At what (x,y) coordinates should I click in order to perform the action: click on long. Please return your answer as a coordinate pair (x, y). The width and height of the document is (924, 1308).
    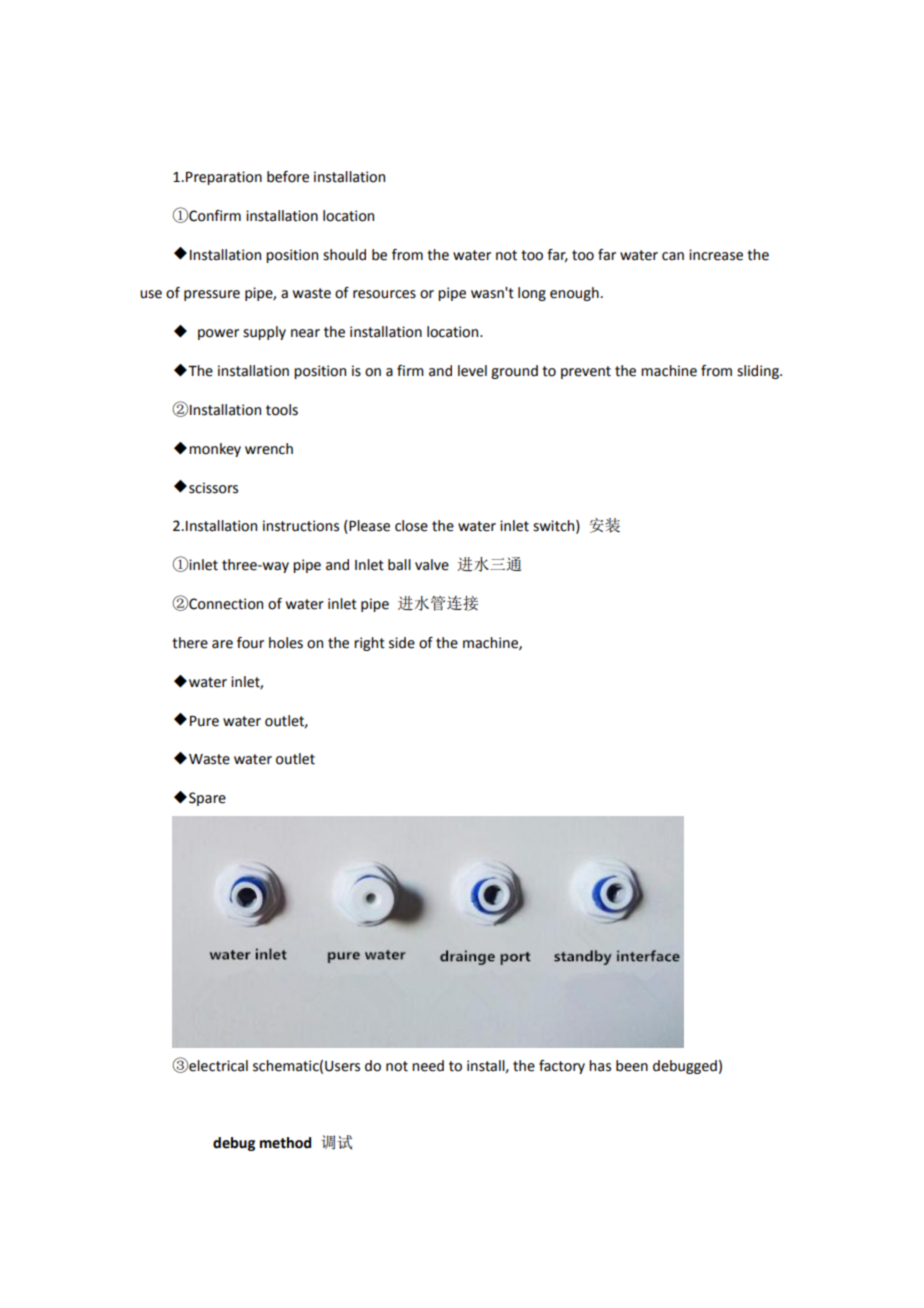
    Looking at the image, I should click on (532, 294).
